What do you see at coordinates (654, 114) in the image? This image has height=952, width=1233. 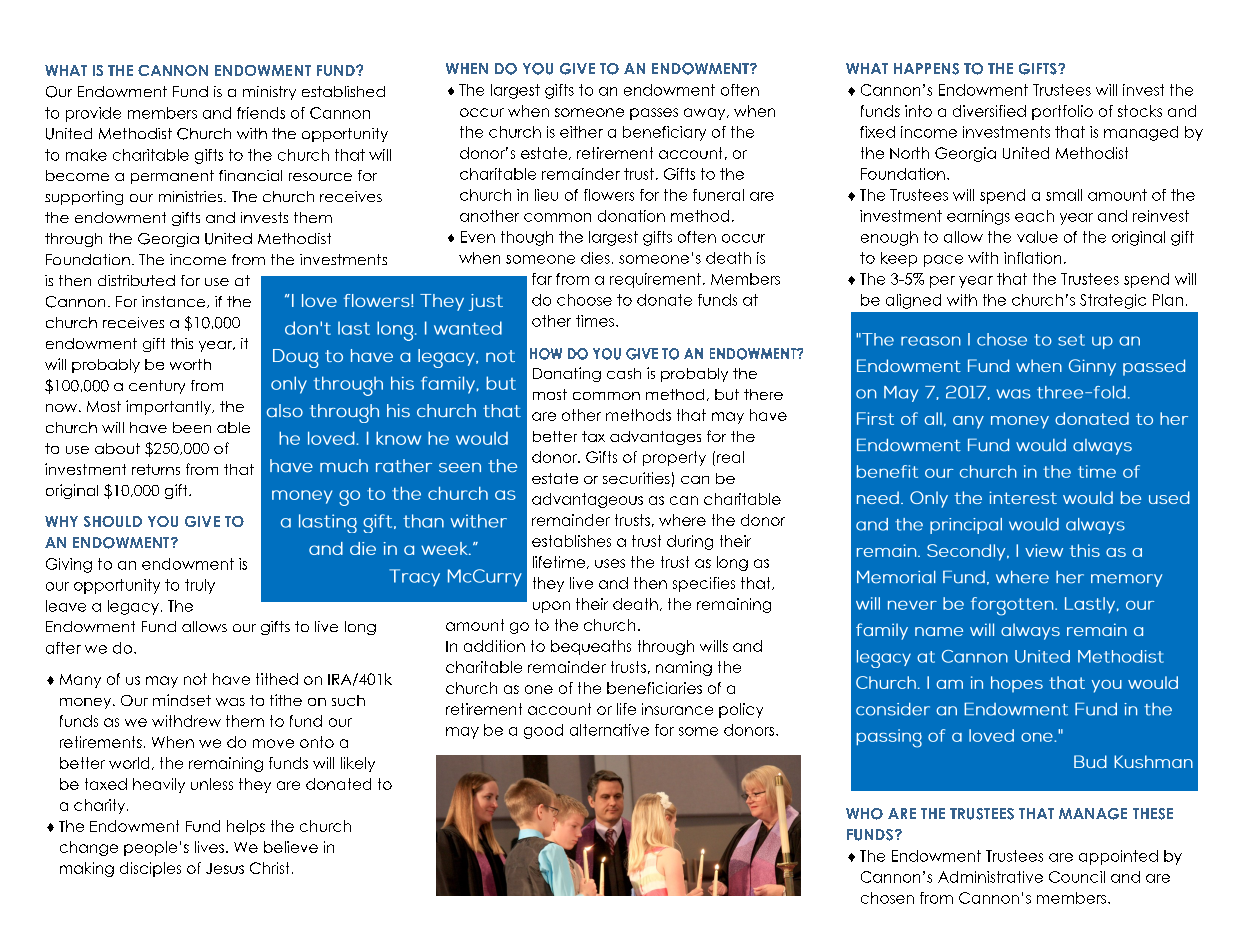 I see `passes` at bounding box center [654, 114].
